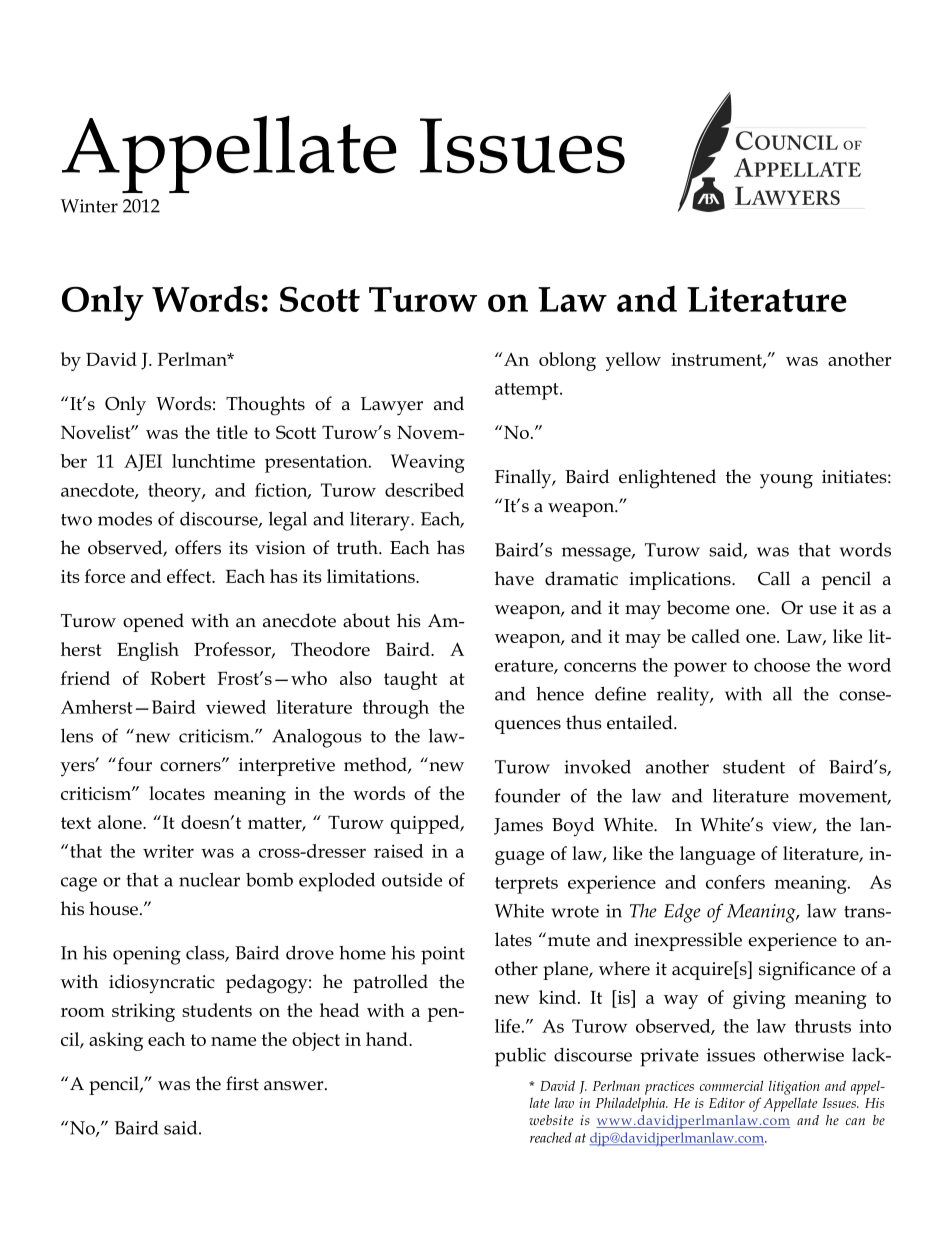  Describe the element at coordinates (633, 361) in the page. I see `yellow` at that location.
